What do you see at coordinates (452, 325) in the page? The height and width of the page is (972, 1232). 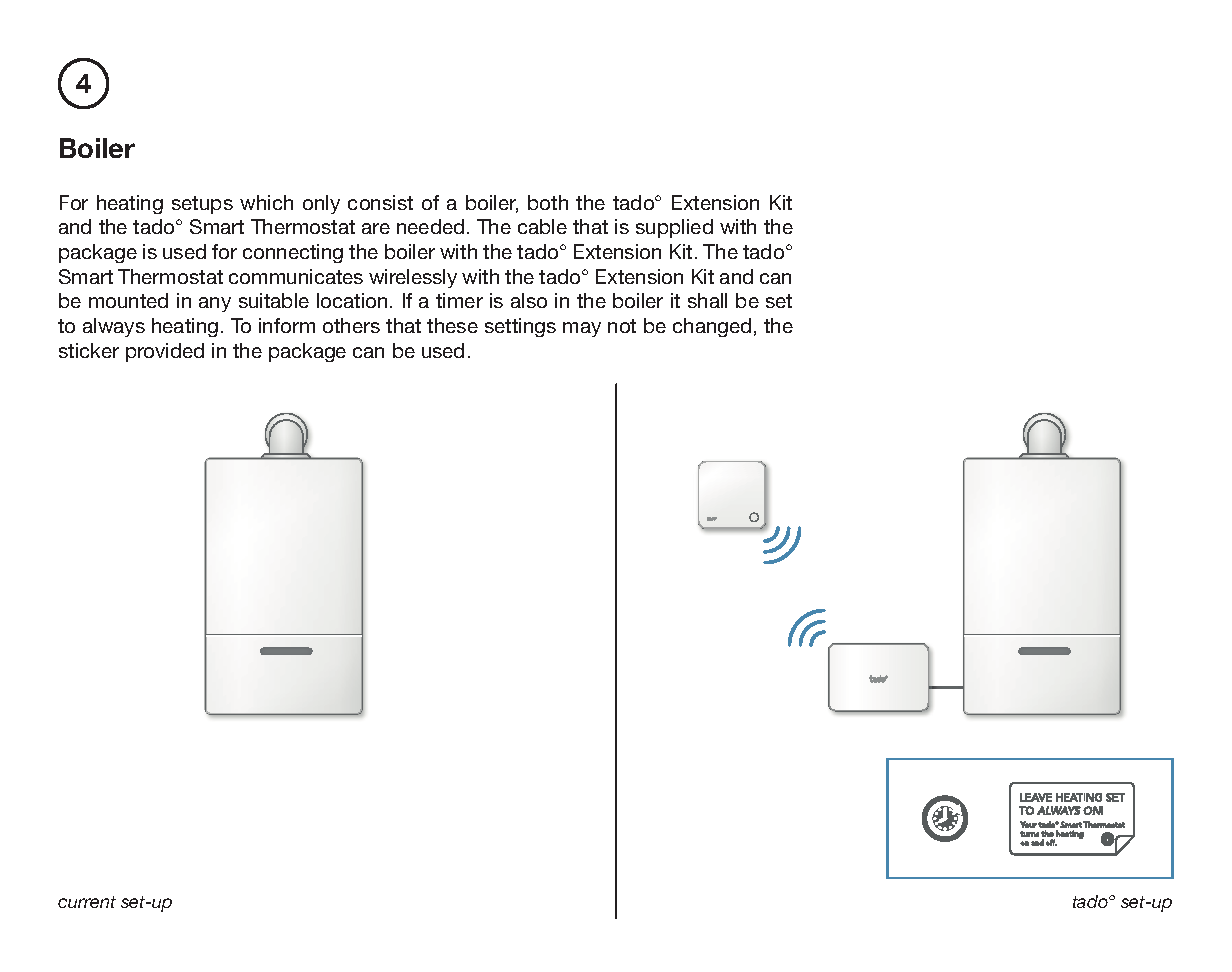 I see `these` at bounding box center [452, 325].
